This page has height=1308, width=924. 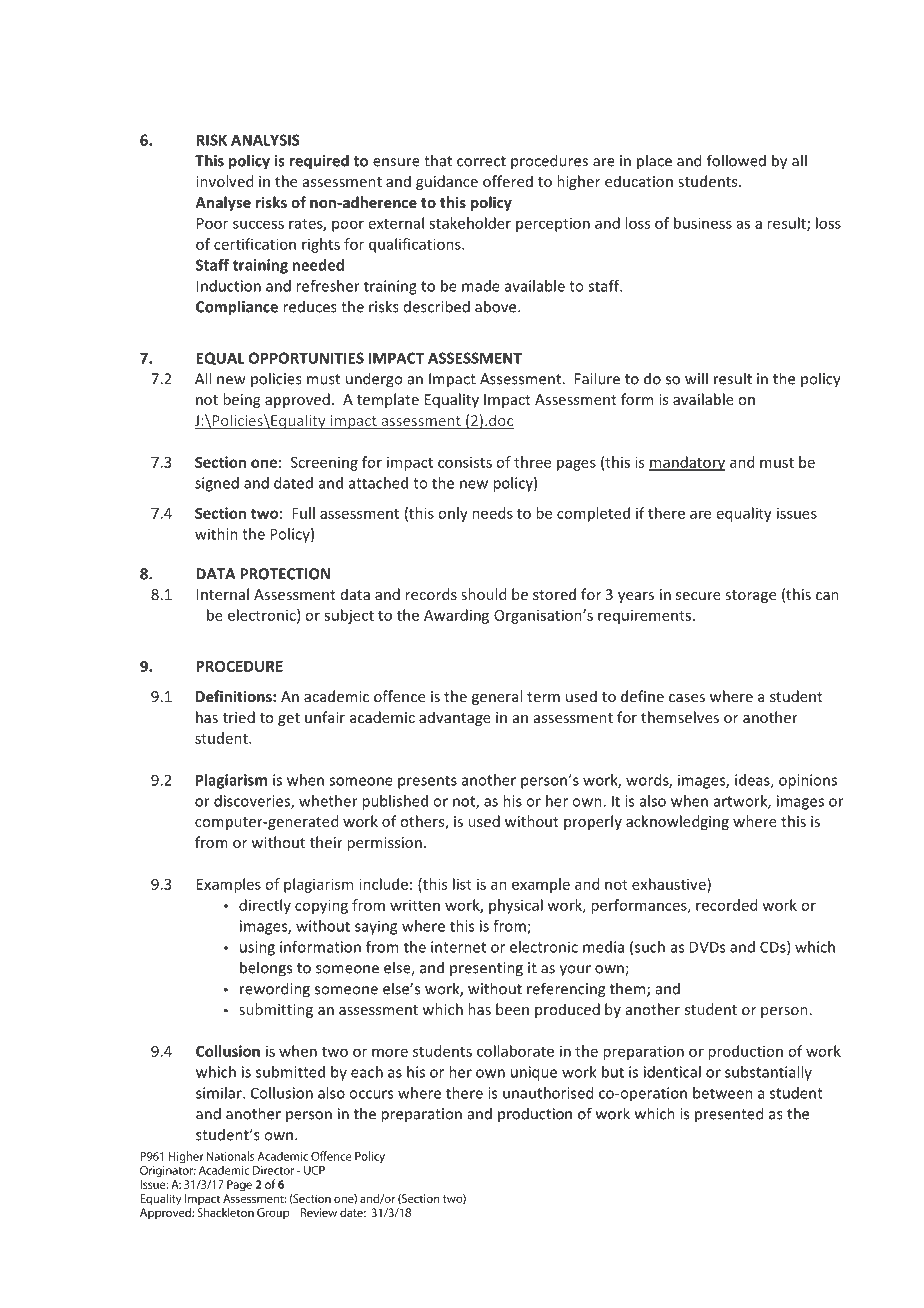 I want to click on required, so click(x=319, y=162).
